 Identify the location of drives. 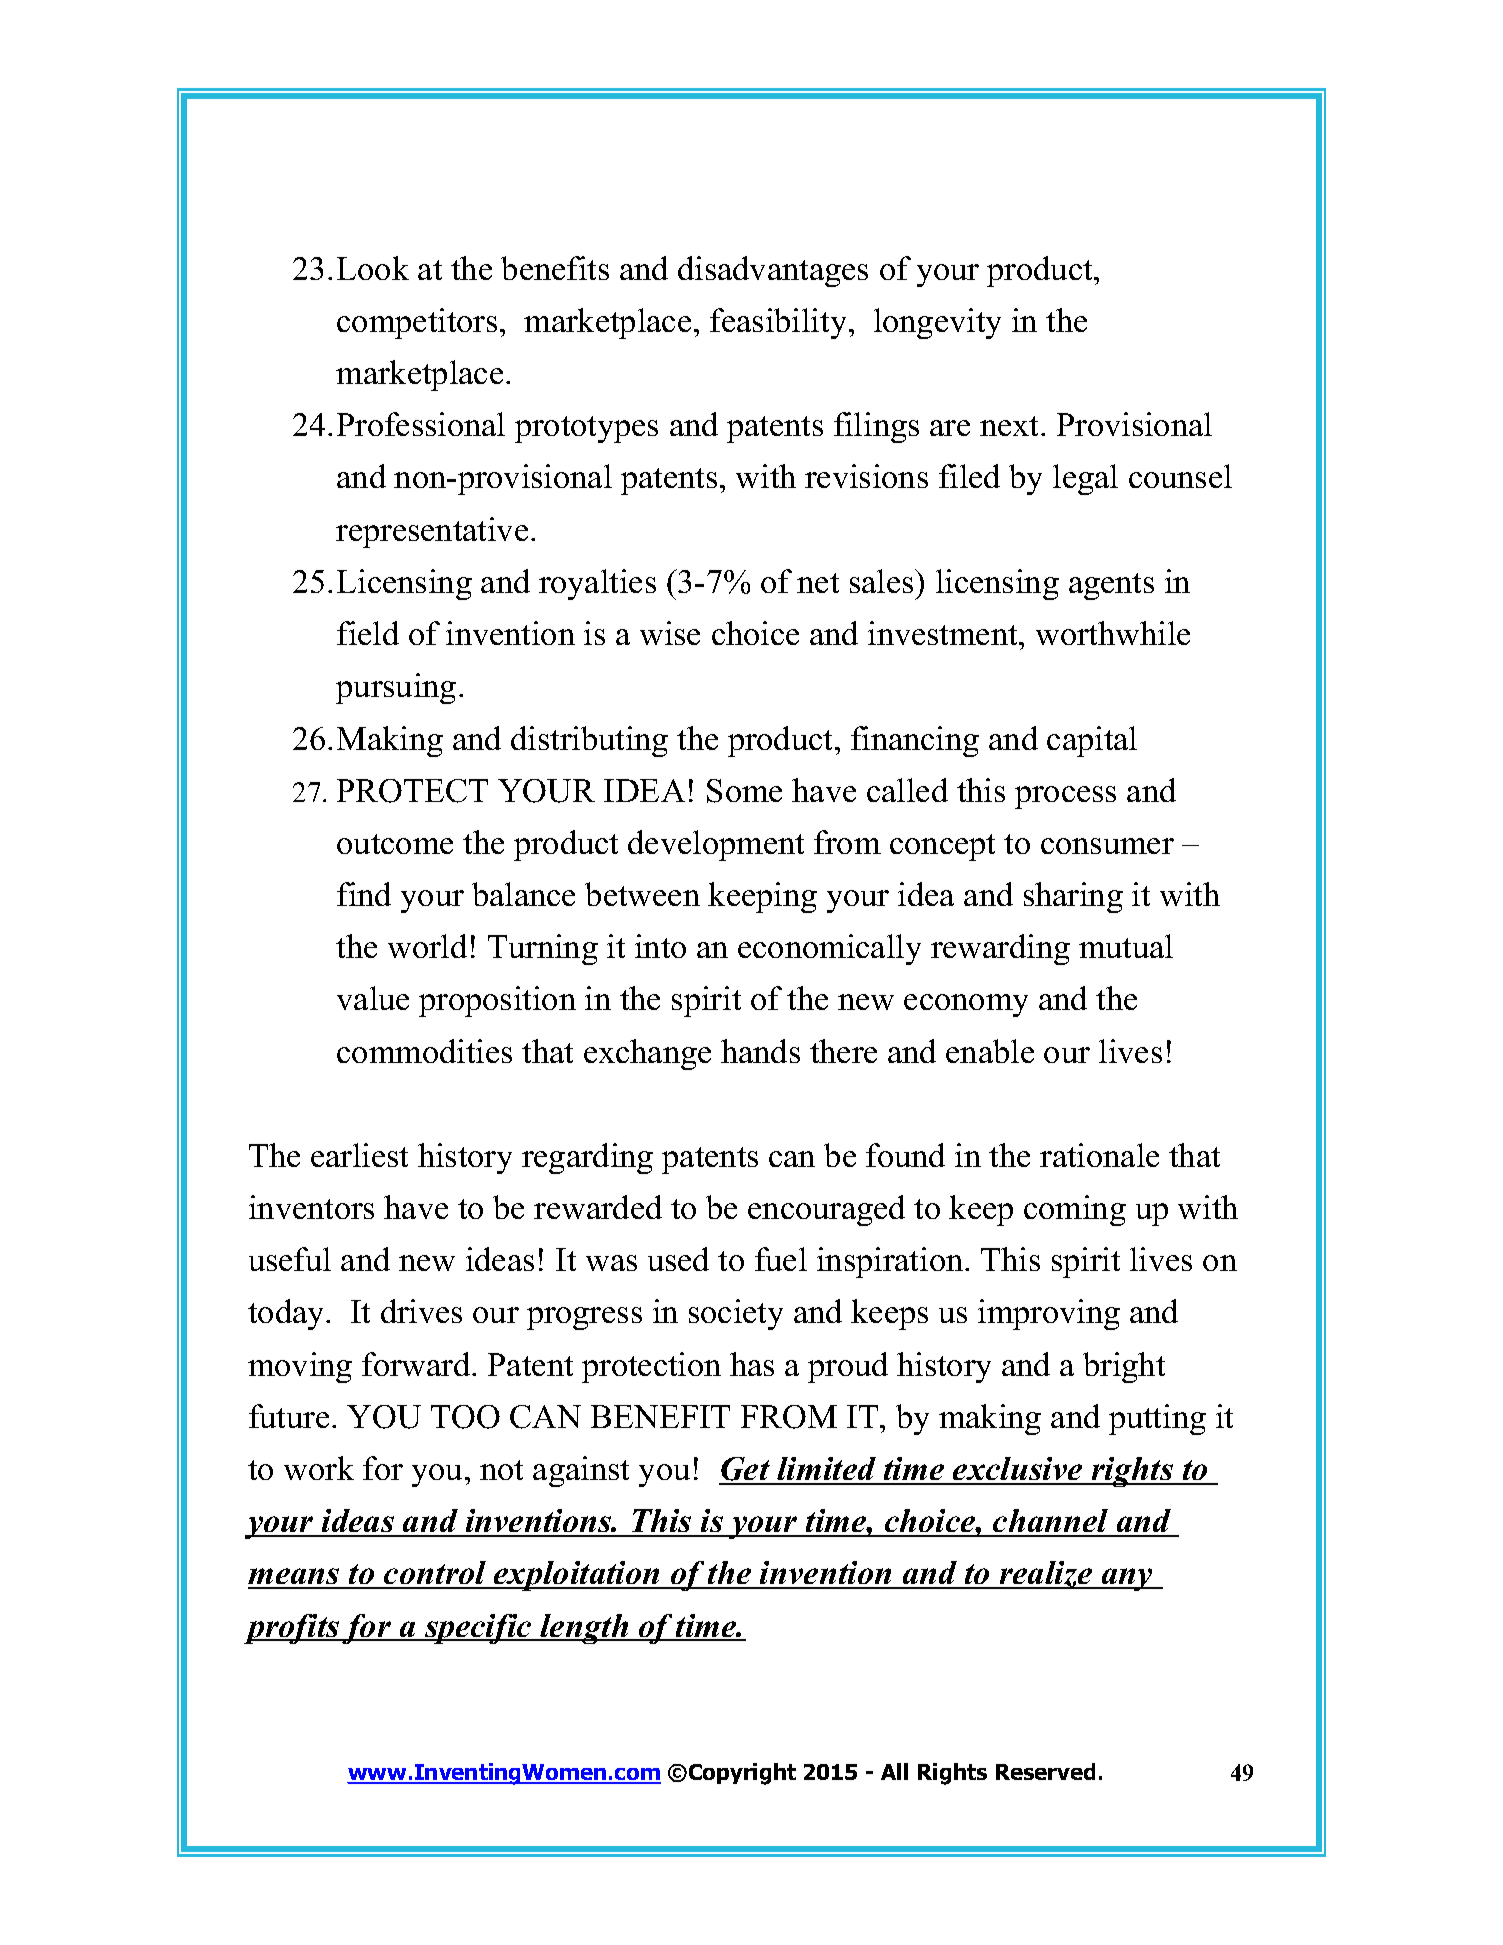
(421, 1311).
